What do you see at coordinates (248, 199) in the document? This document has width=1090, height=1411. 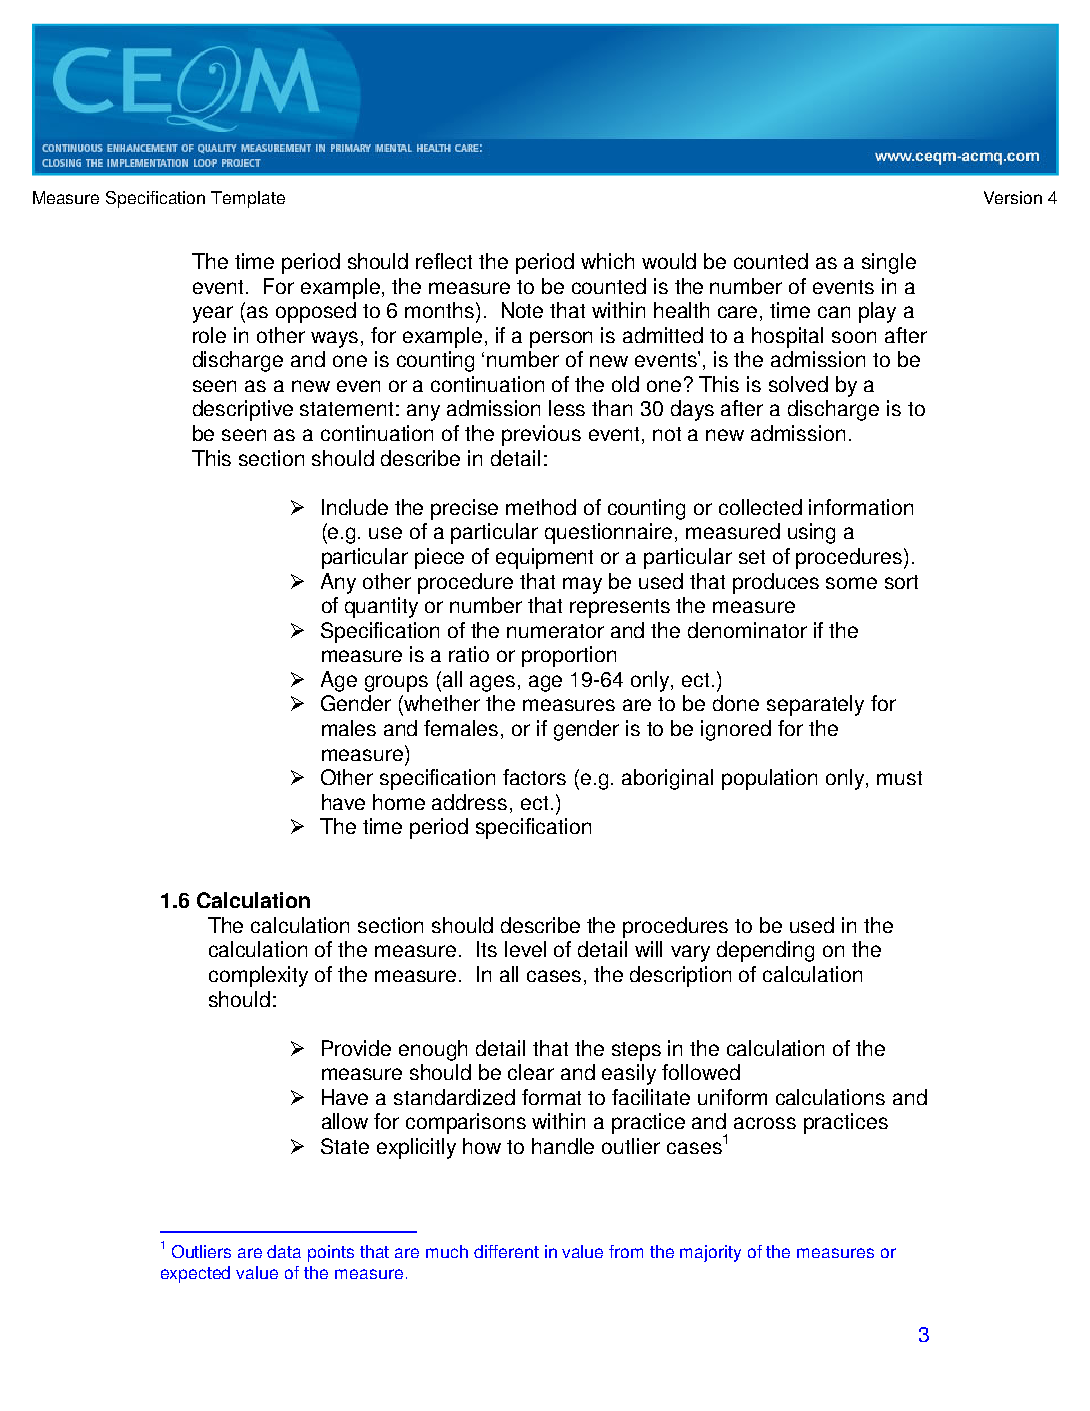 I see `Template` at bounding box center [248, 199].
